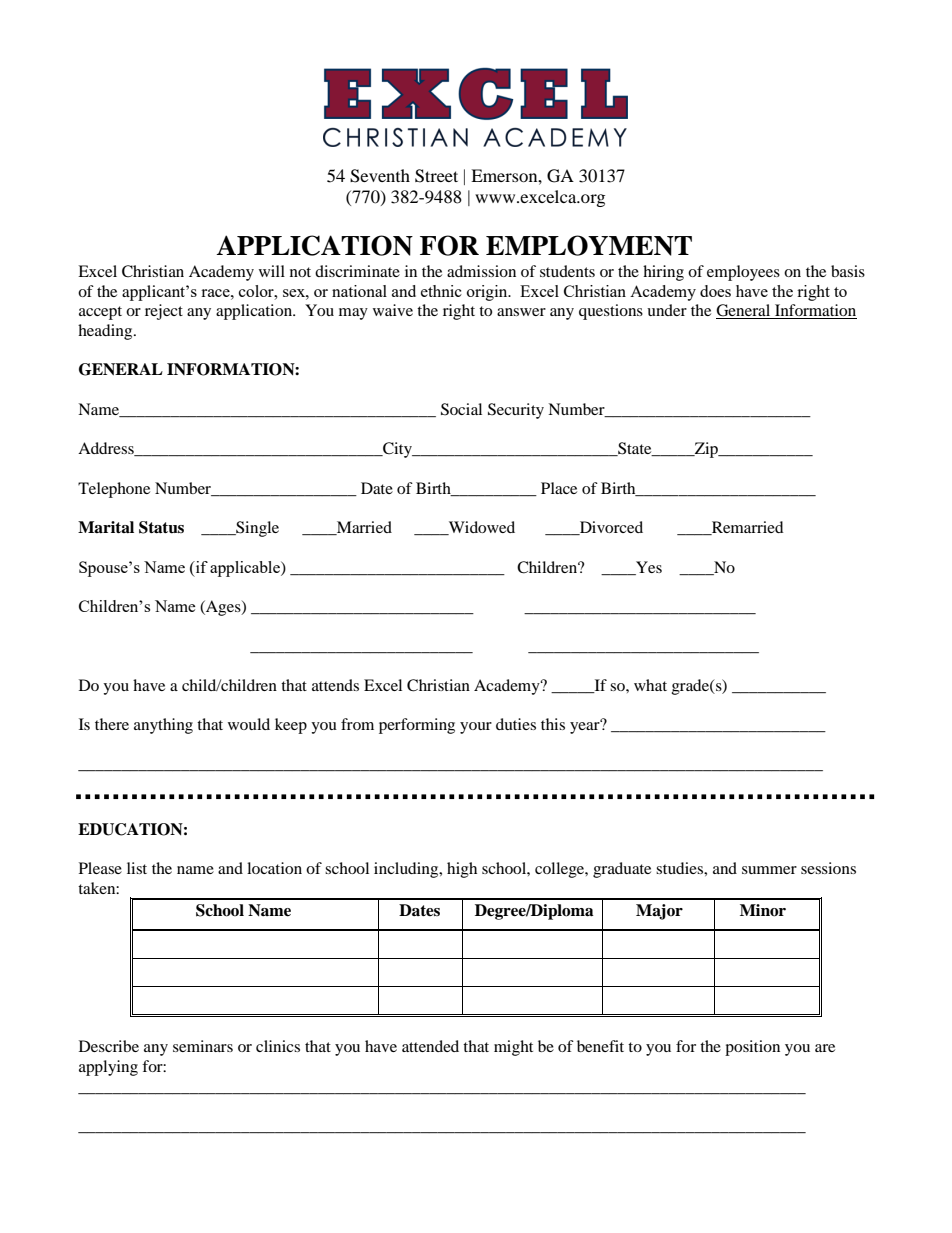 Image resolution: width=952 pixels, height=1233 pixels. I want to click on will, so click(272, 271).
